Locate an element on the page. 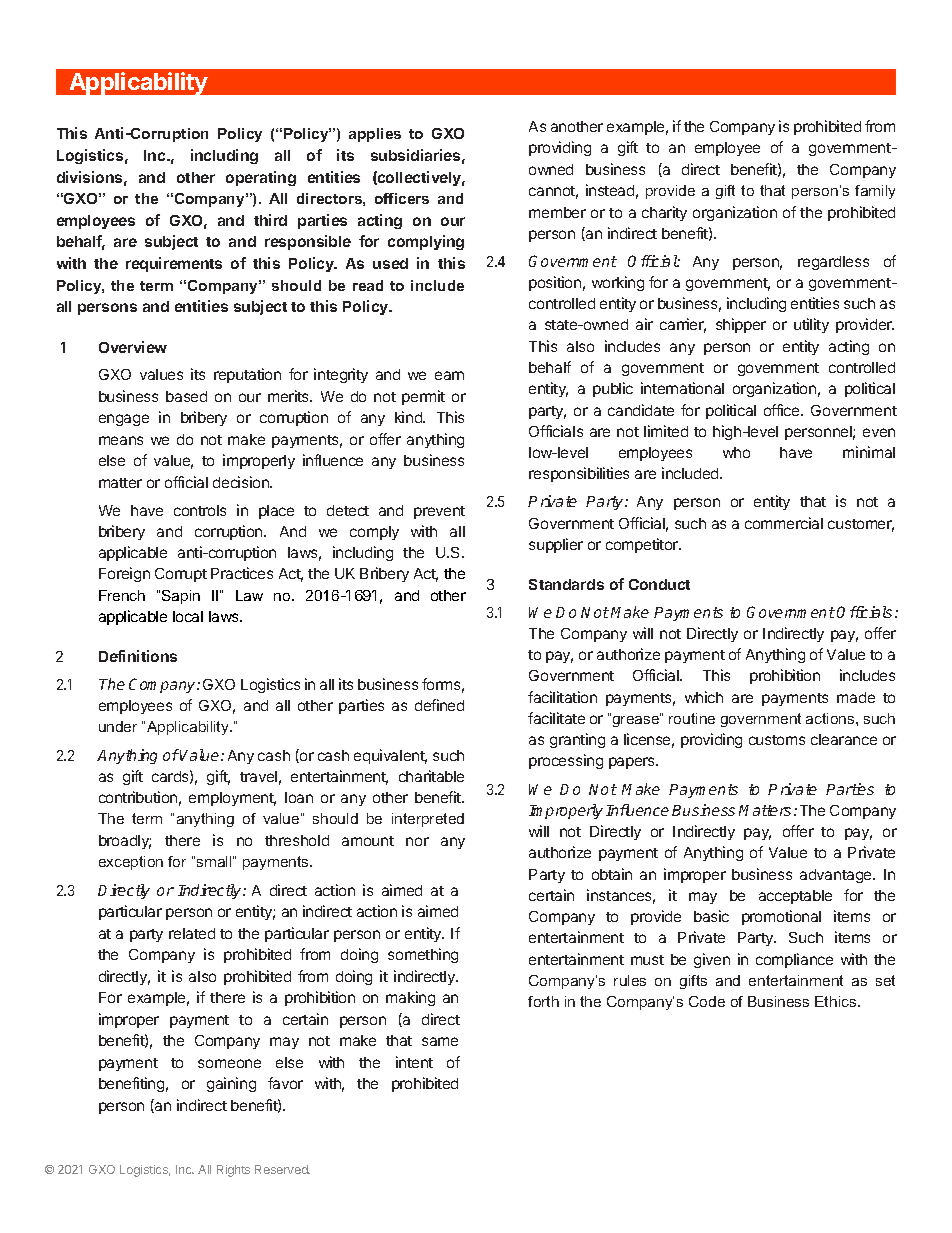 The image size is (952, 1233). earn is located at coordinates (449, 375).
